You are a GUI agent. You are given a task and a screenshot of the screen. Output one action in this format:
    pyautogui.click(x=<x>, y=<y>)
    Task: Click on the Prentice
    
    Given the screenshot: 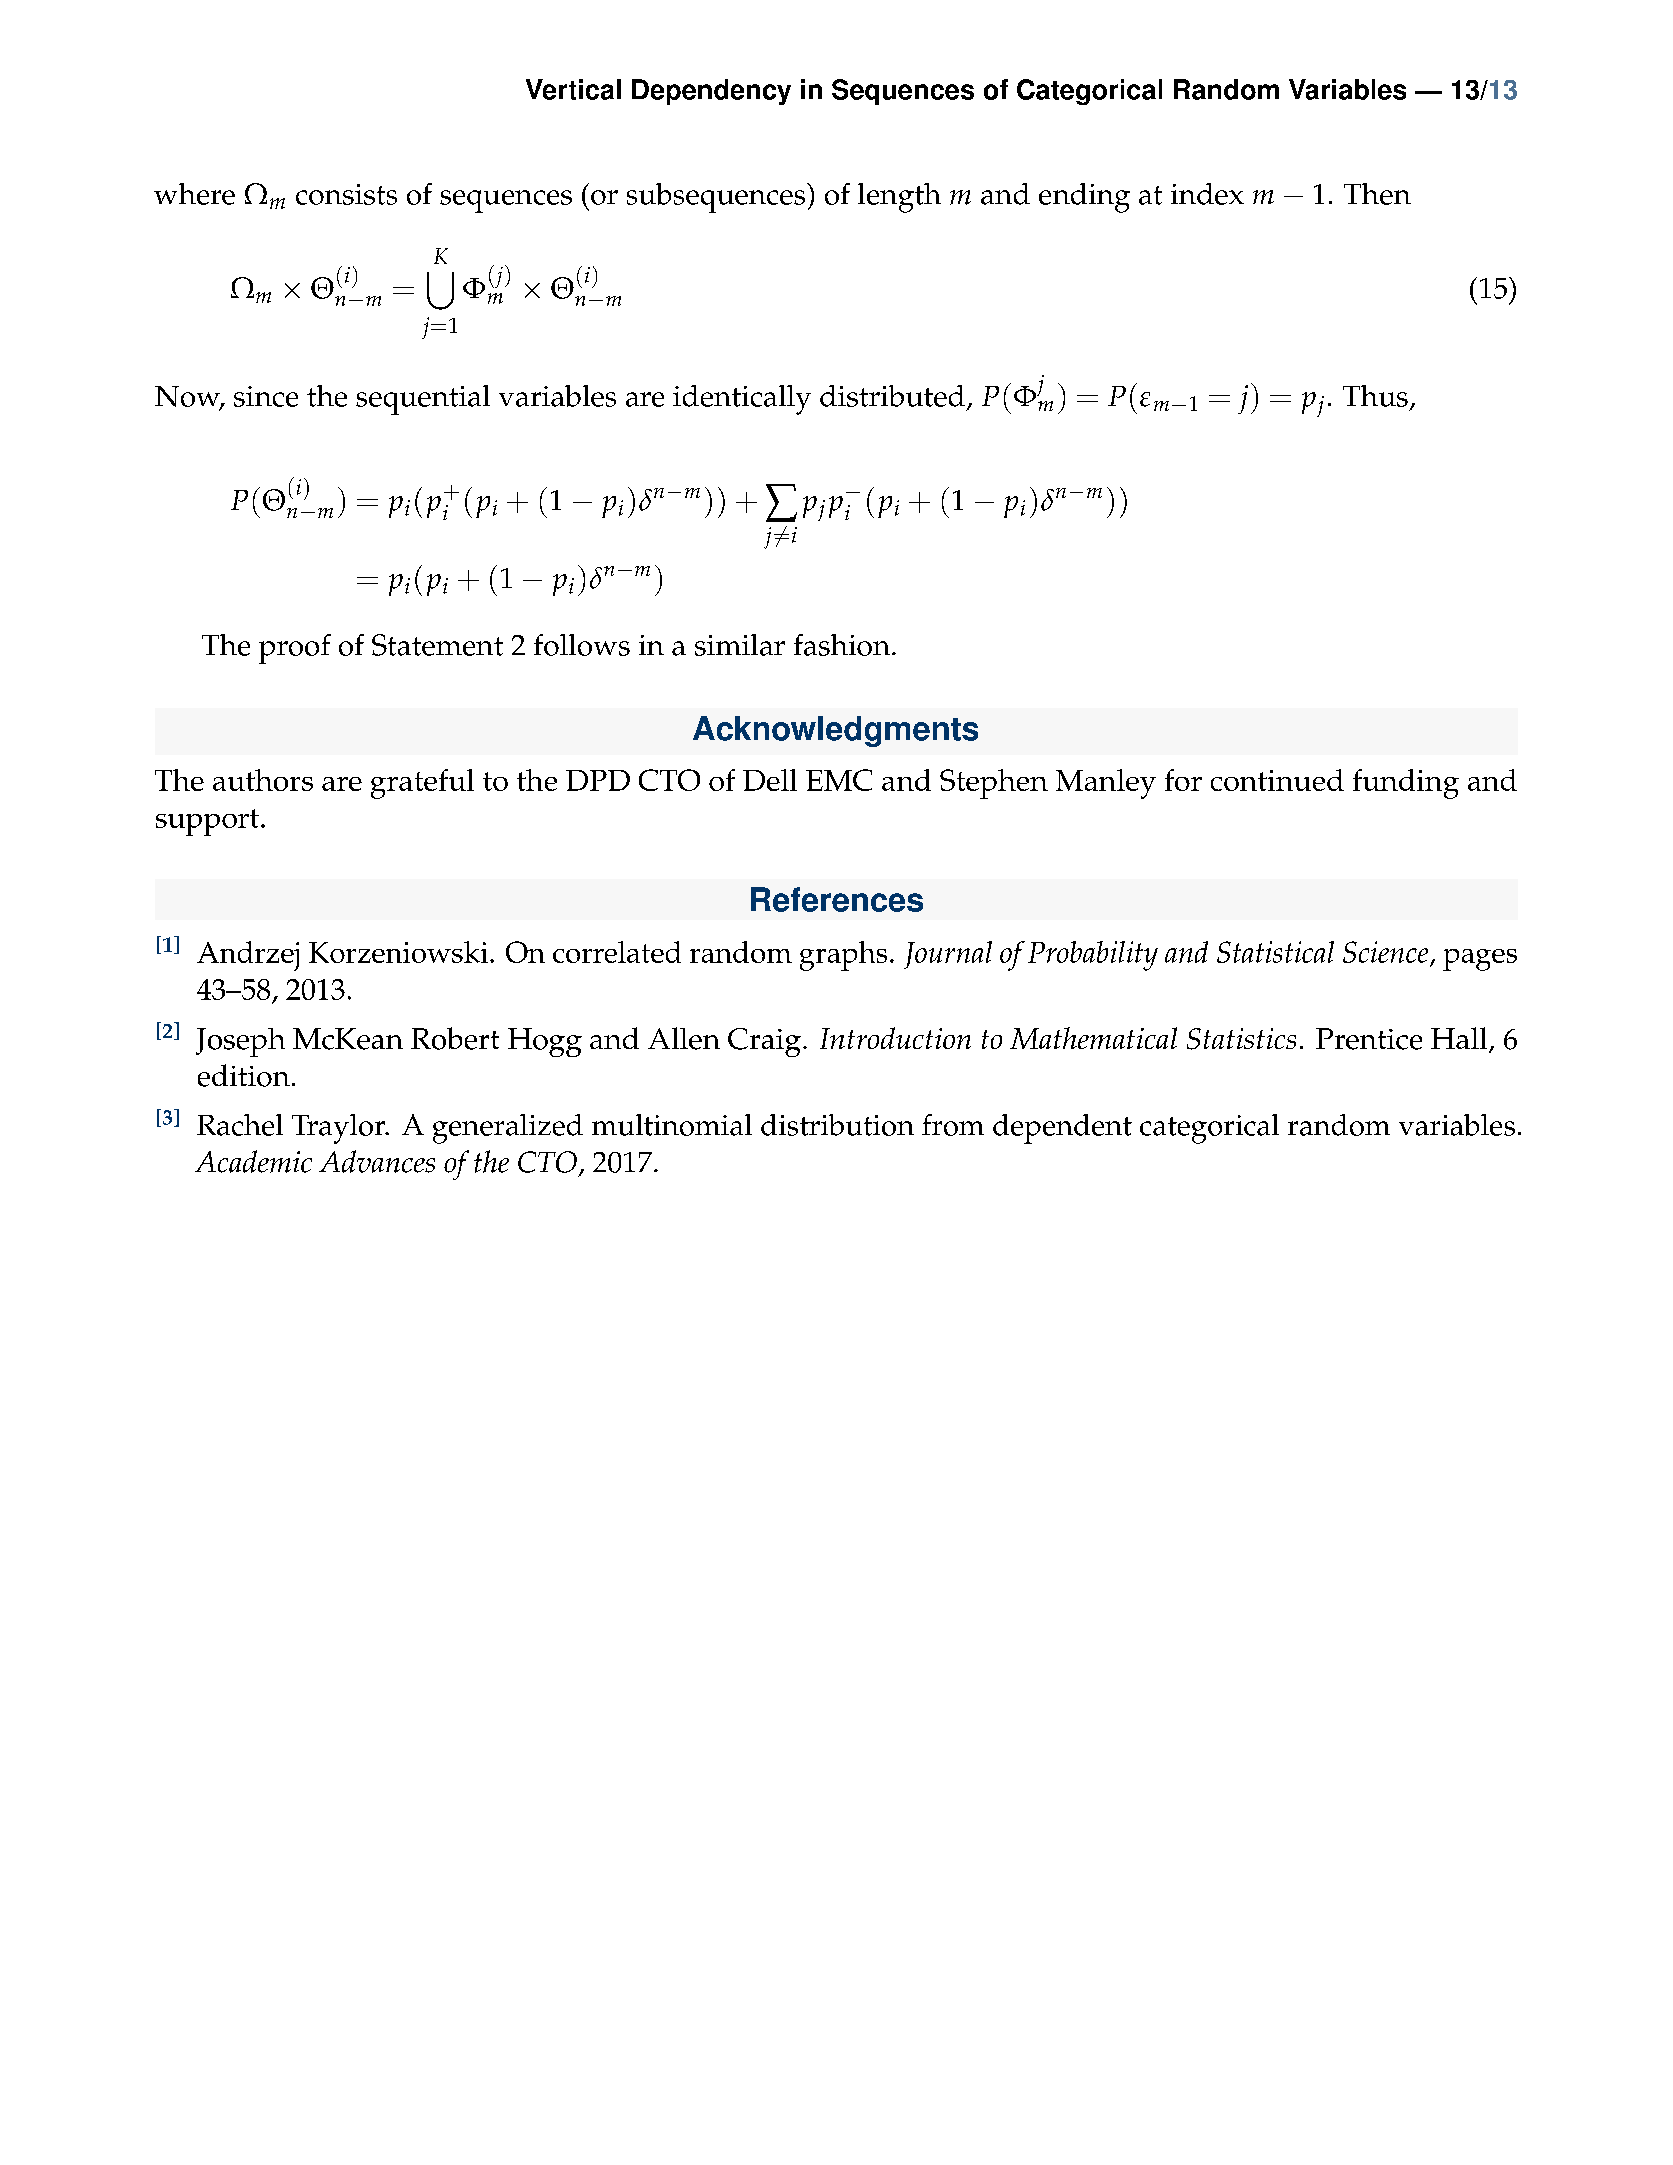 What is the action you would take?
    pyautogui.click(x=1369, y=1039)
